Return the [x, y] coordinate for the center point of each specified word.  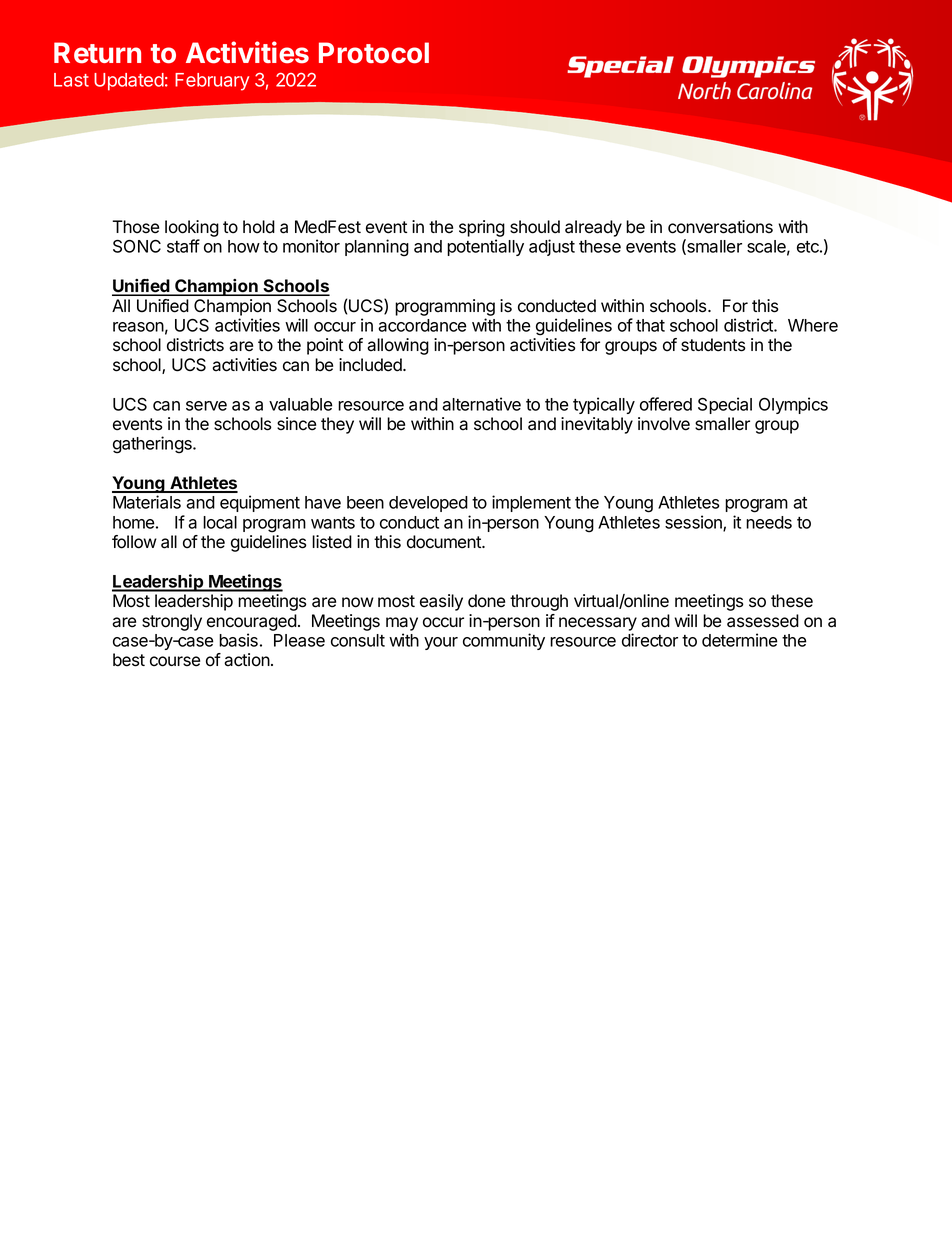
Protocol [374, 53]
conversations [720, 227]
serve [206, 406]
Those [135, 227]
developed [428, 504]
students [713, 345]
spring [482, 230]
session [694, 523]
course [175, 661]
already [593, 228]
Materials [147, 502]
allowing [398, 346]
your [441, 643]
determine [740, 640]
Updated [129, 82]
